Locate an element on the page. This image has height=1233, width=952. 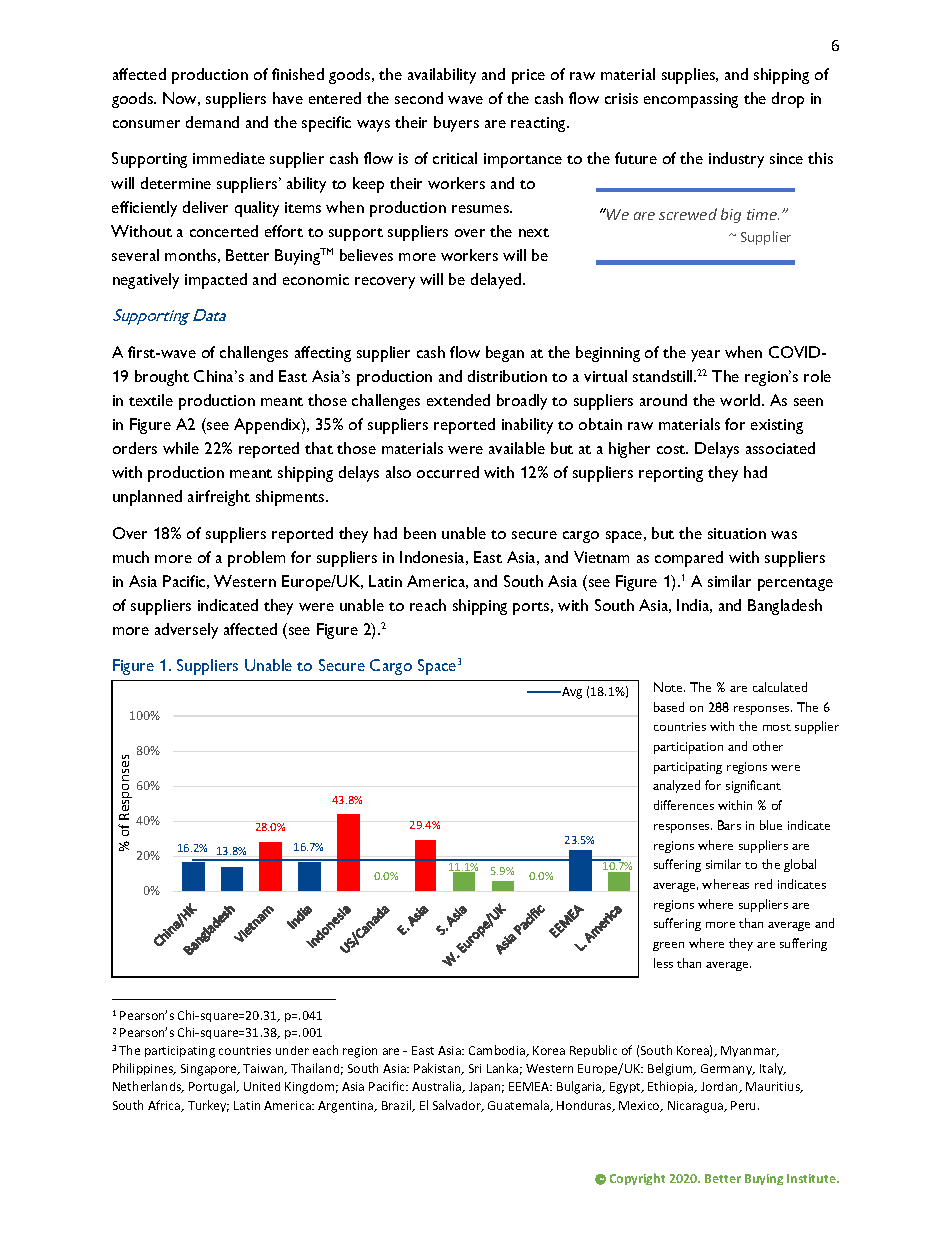
buyers is located at coordinates (456, 124).
